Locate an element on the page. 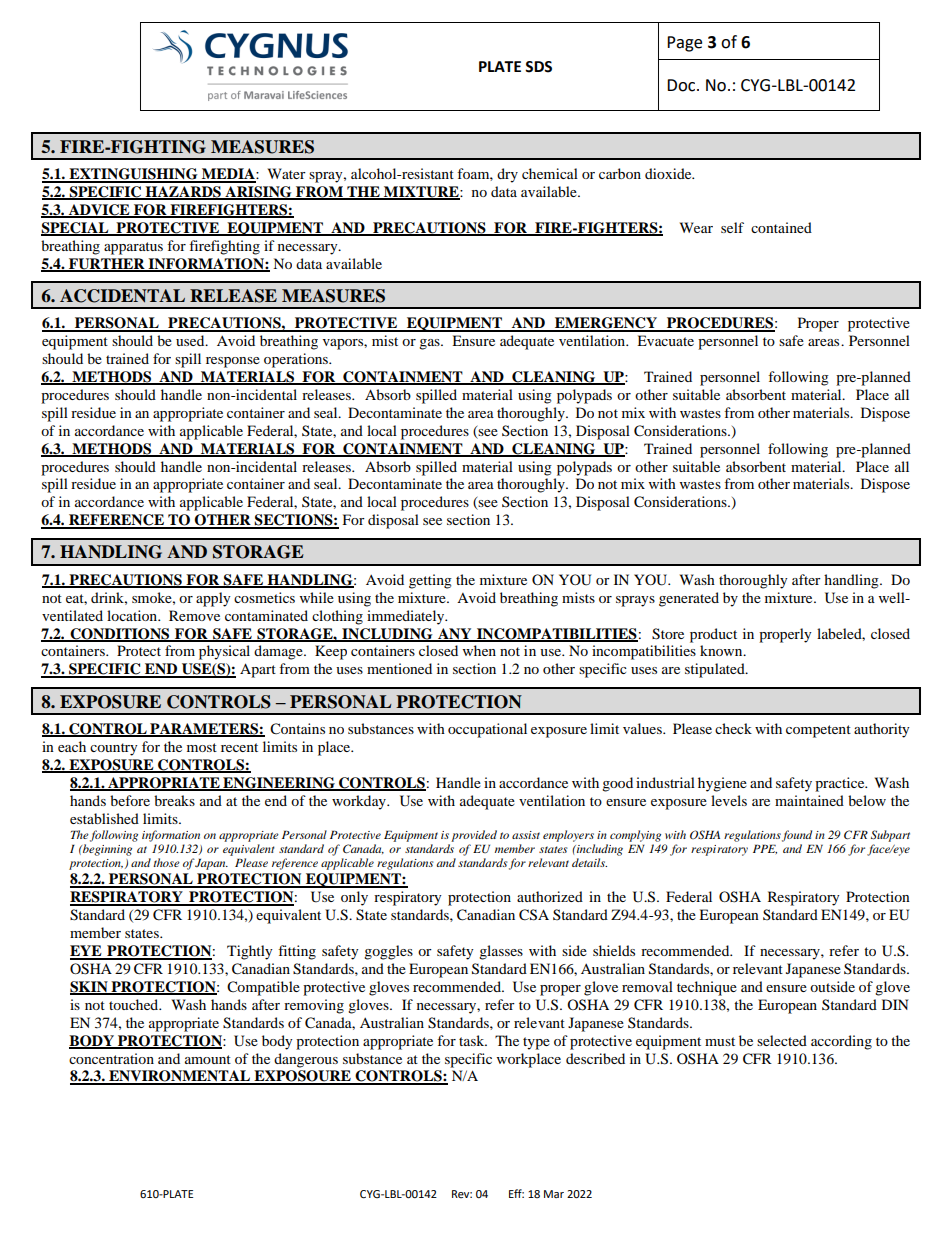  maintained is located at coordinates (809, 800).
